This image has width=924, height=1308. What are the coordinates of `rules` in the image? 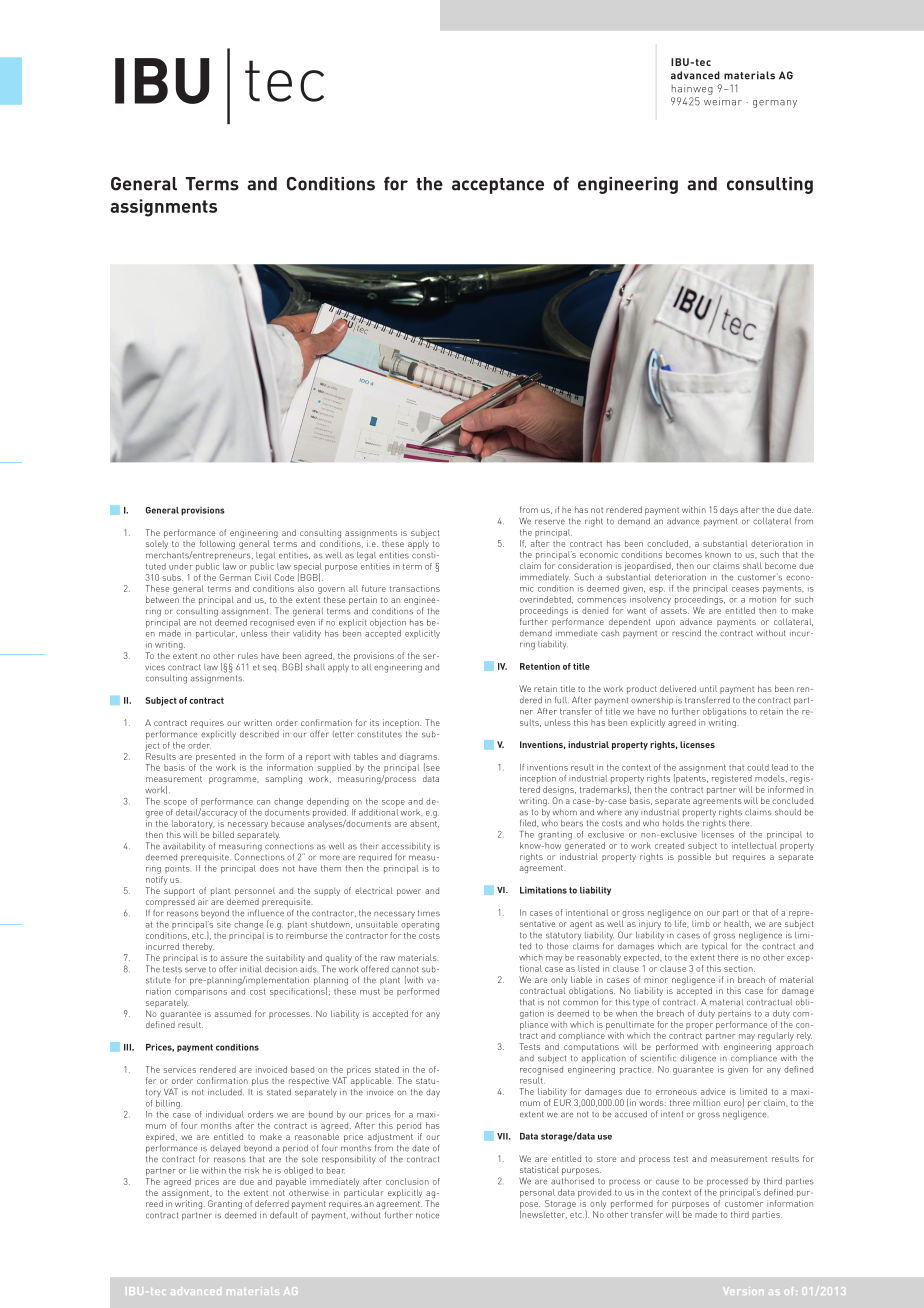 It's located at (248, 655).
